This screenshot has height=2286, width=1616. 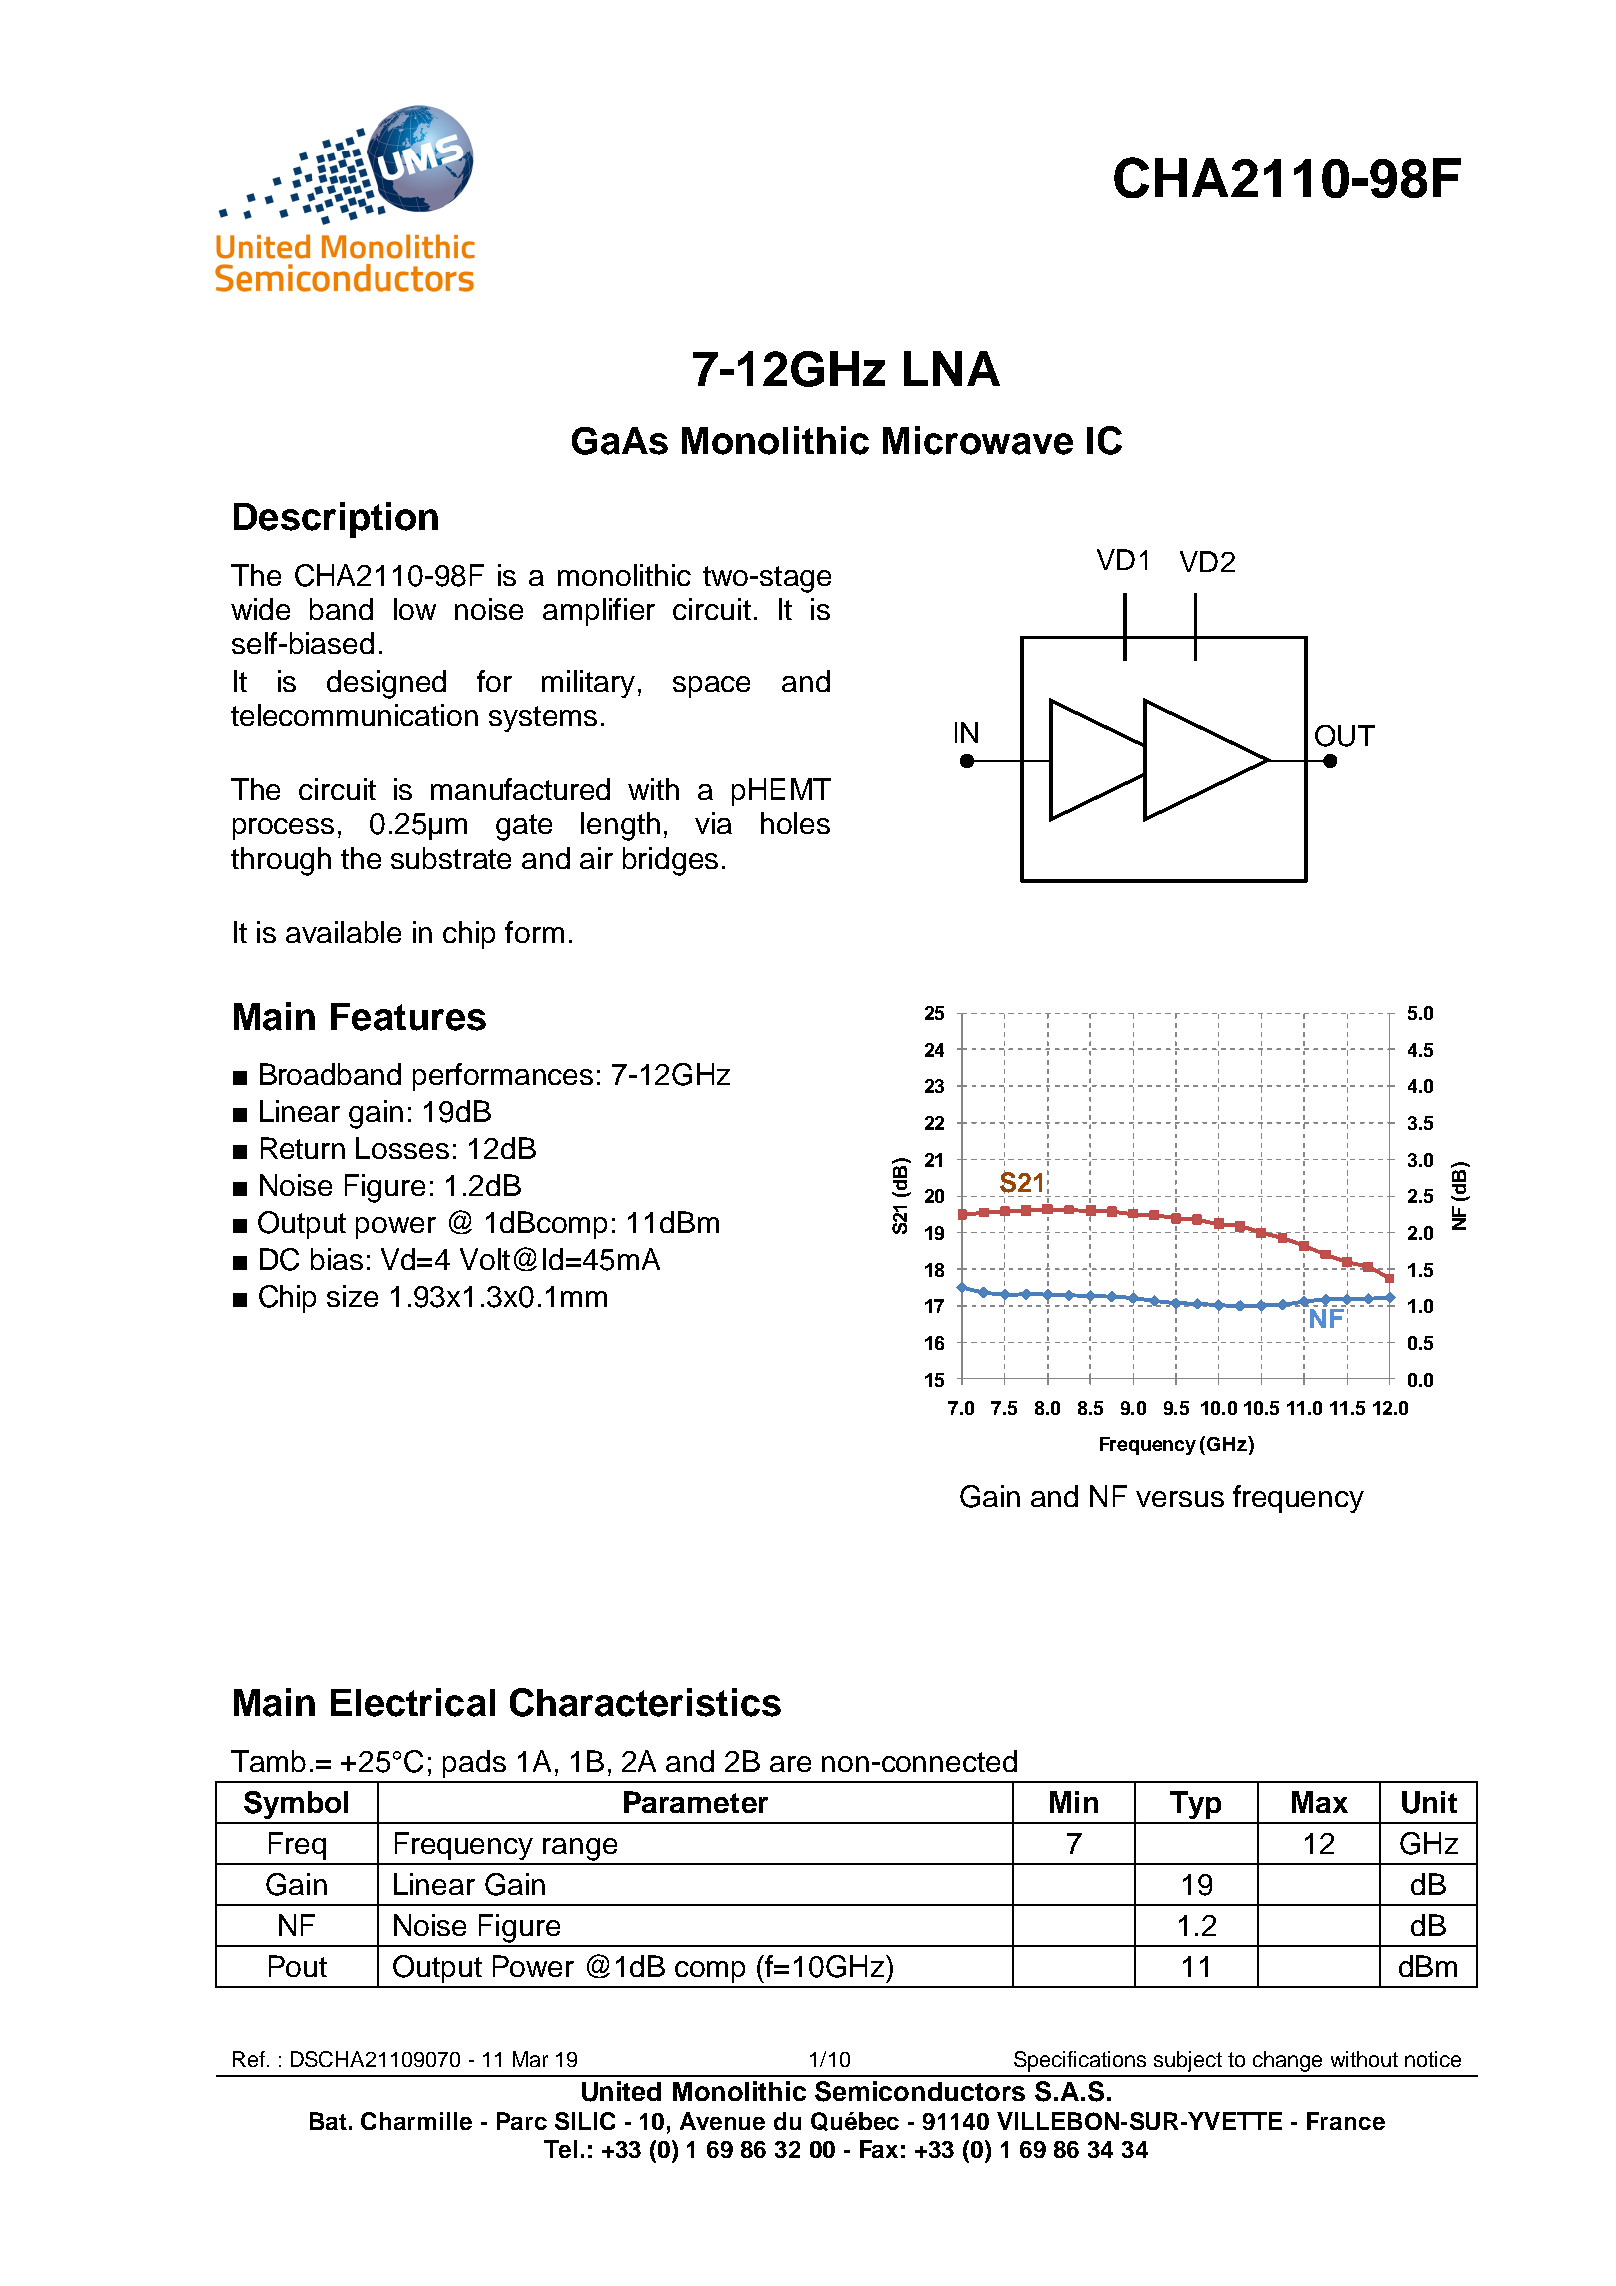 What do you see at coordinates (978, 440) in the screenshot?
I see `Microwave` at bounding box center [978, 440].
